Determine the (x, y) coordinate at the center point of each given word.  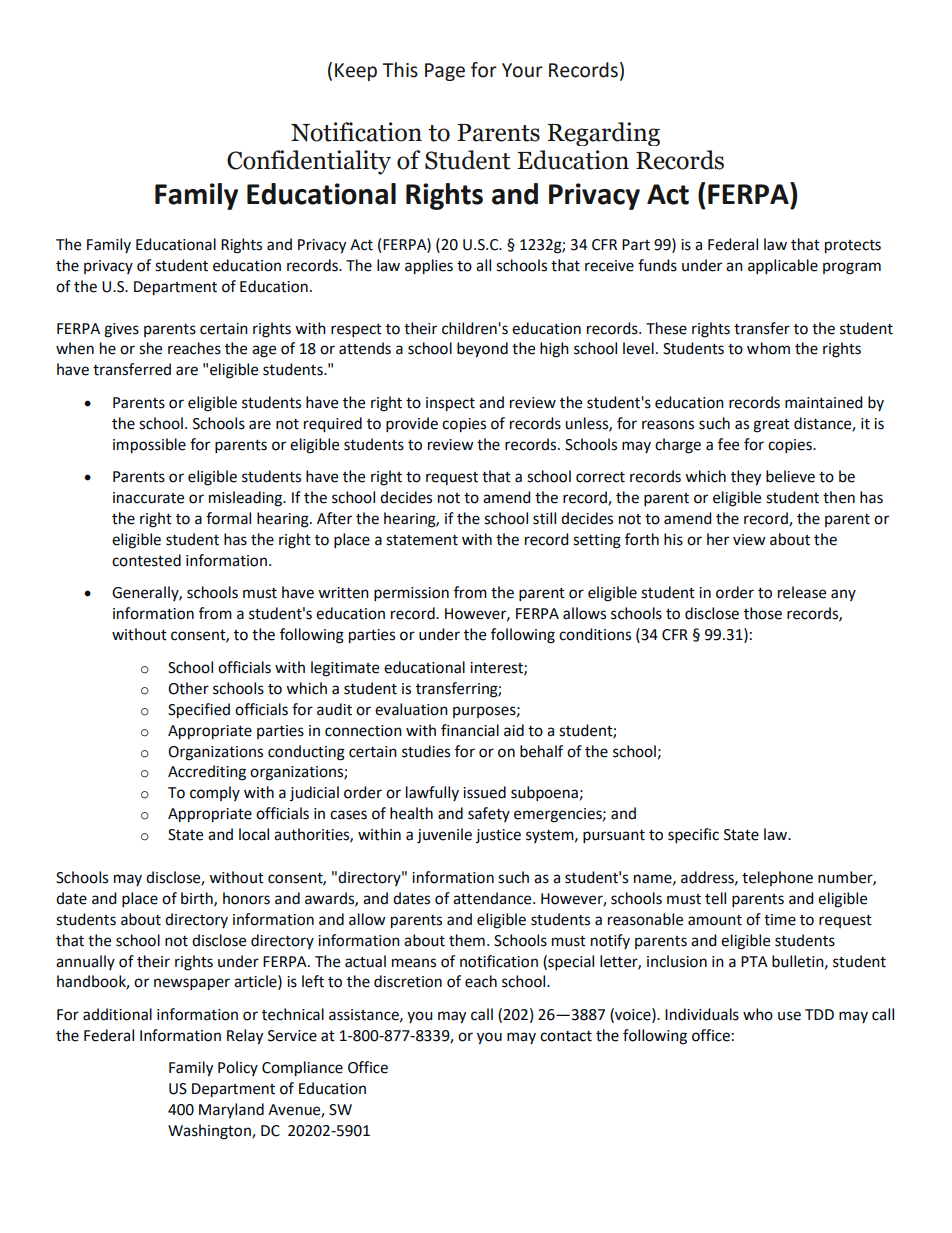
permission (411, 594)
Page (445, 72)
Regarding (603, 134)
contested (146, 560)
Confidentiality (309, 162)
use (789, 1016)
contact (566, 1036)
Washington (210, 1132)
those (763, 613)
